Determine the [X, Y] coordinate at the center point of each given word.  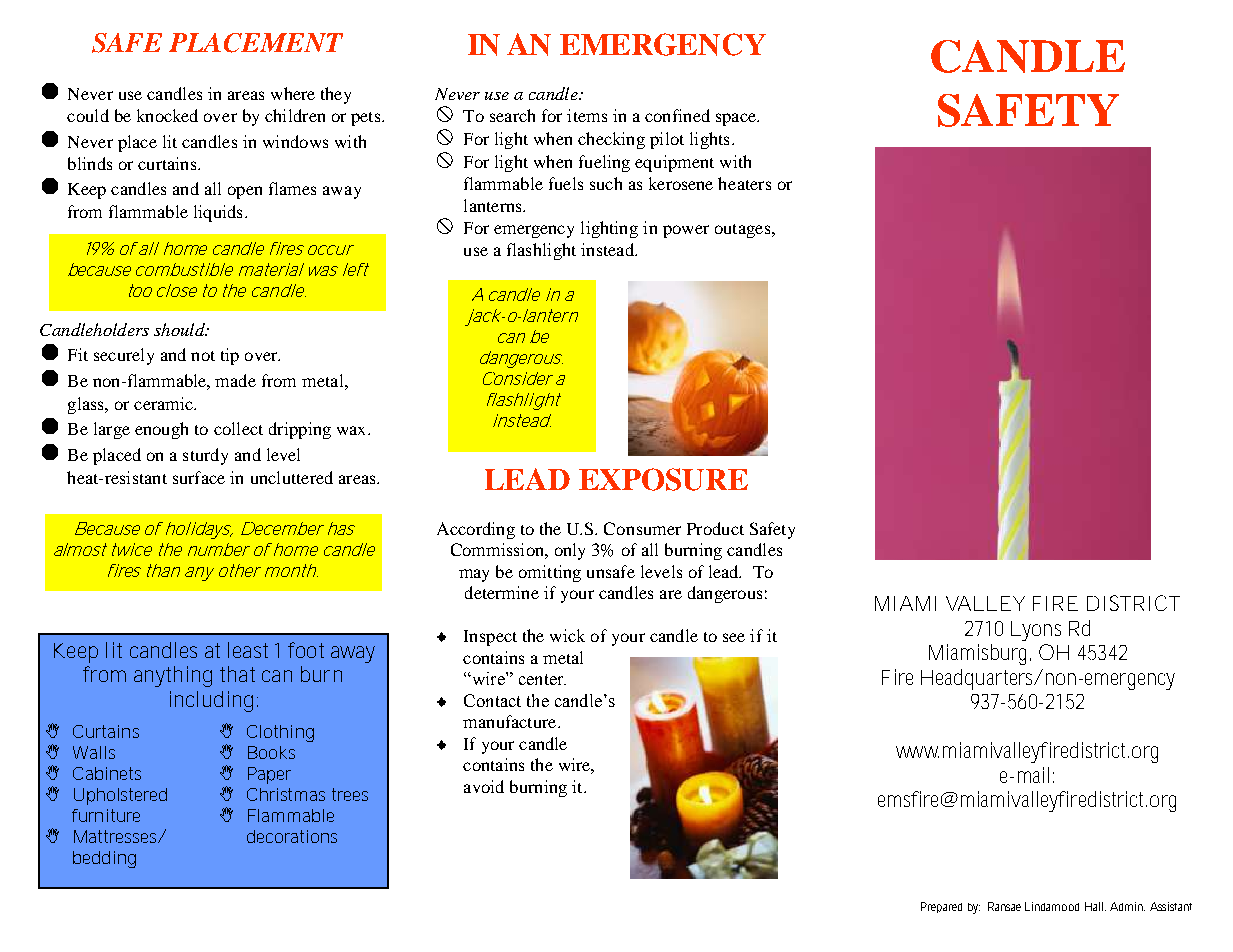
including [211, 701]
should [180, 329]
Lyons [1036, 631]
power [686, 231]
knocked [167, 115]
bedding [104, 859]
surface [199, 477]
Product [715, 528]
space [737, 119]
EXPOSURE [663, 479]
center [542, 679]
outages [744, 231]
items [587, 115]
